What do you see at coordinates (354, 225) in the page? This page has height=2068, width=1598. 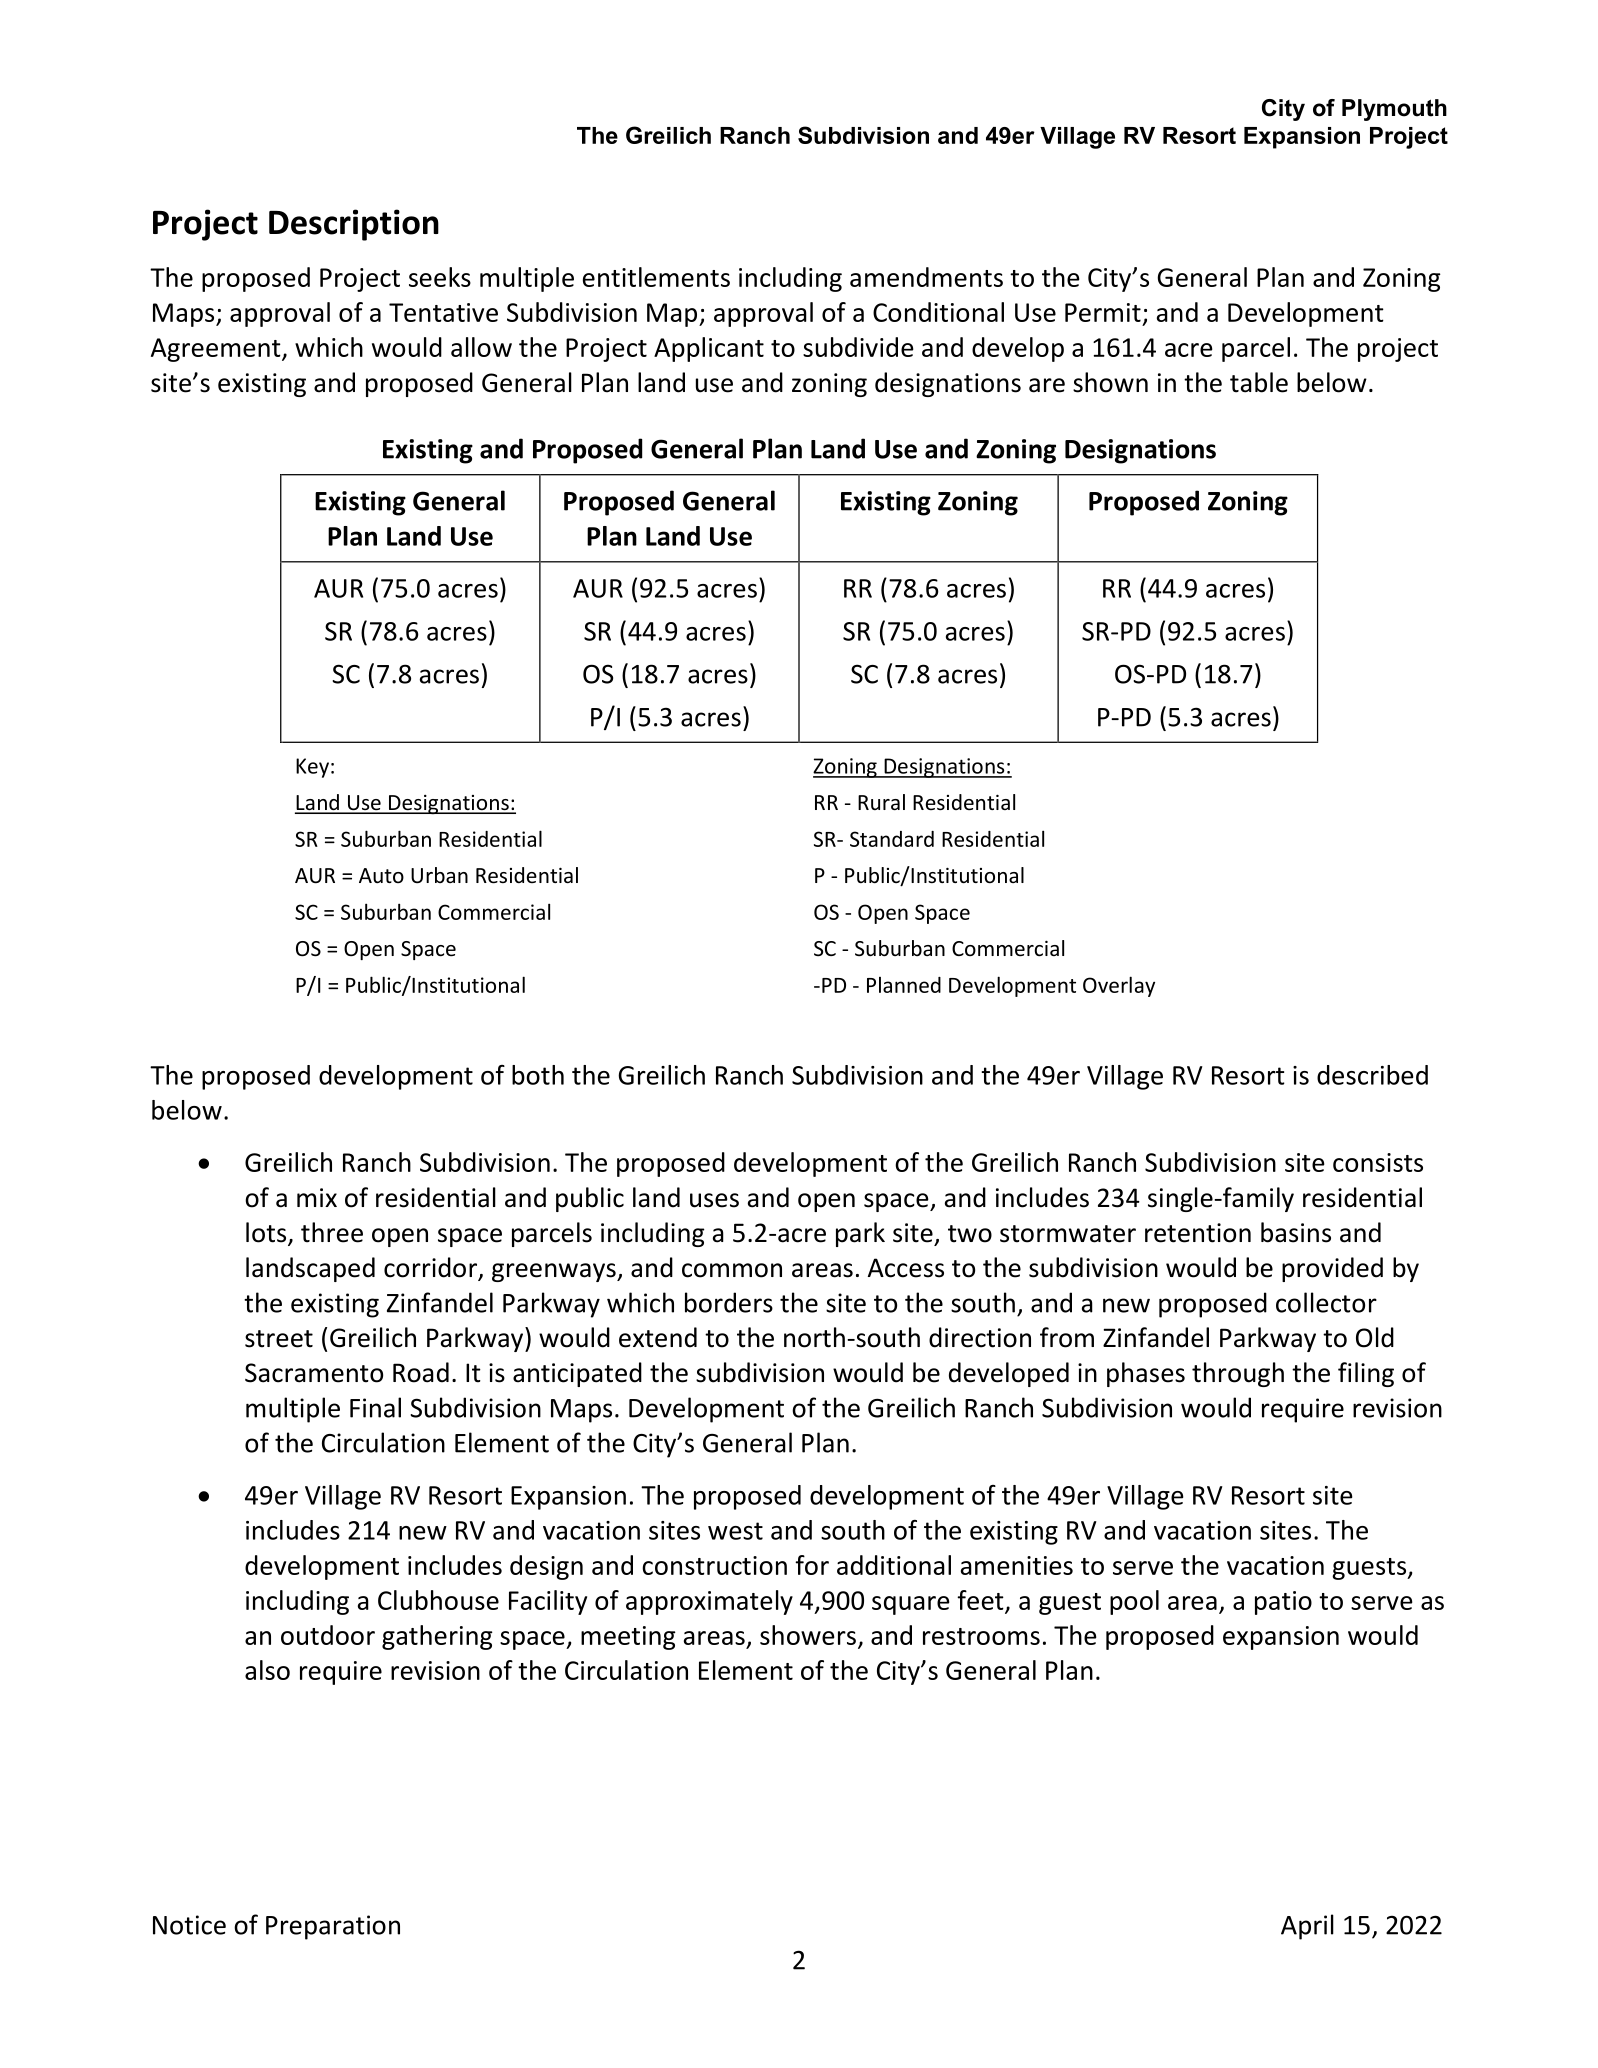 I see `Description` at bounding box center [354, 225].
